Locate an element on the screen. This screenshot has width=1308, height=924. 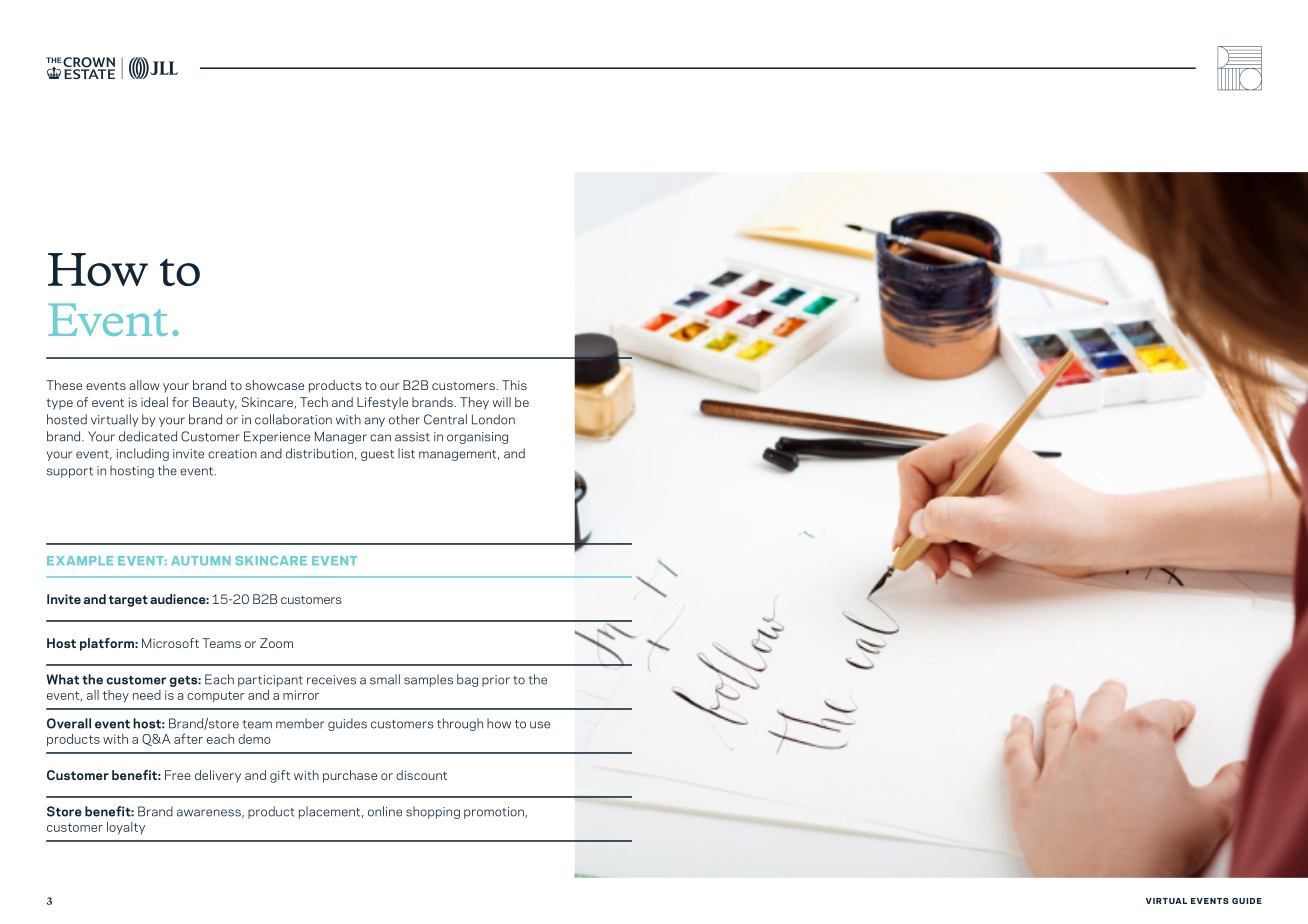
bag is located at coordinates (467, 680).
